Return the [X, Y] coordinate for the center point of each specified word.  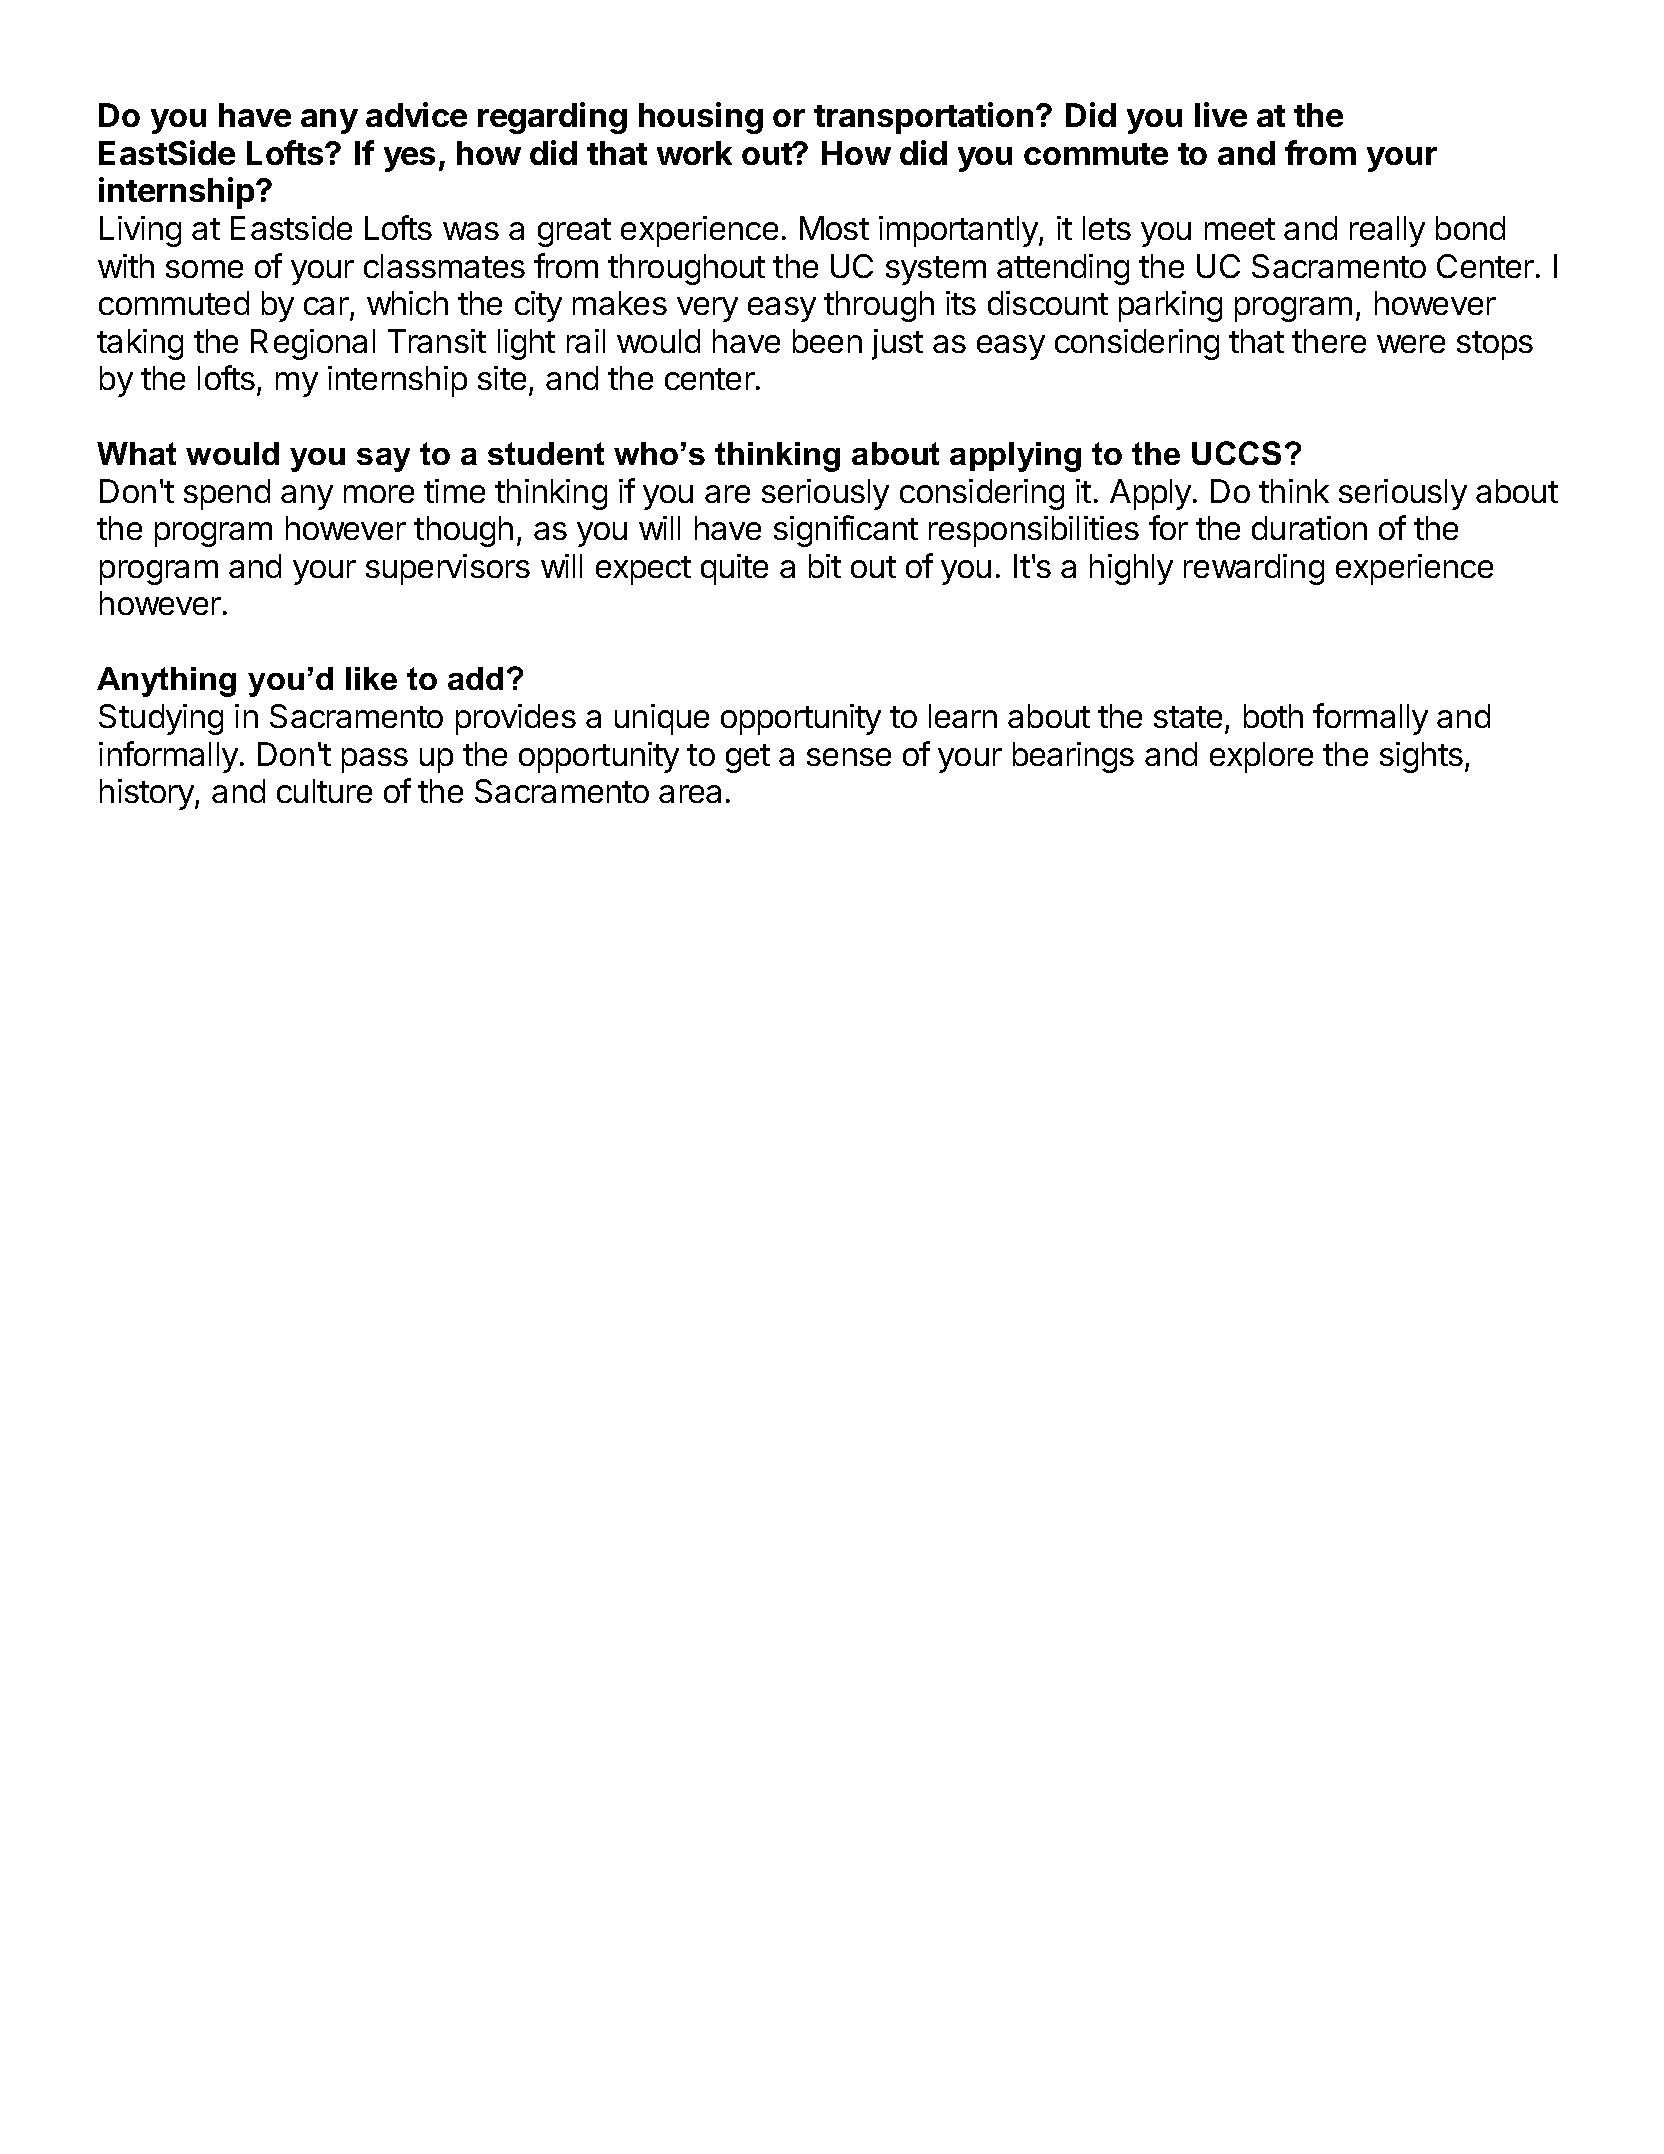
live [1221, 114]
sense [849, 757]
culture [324, 791]
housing [701, 118]
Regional [313, 344]
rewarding [1254, 569]
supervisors [448, 569]
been [827, 341]
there [1329, 341]
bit [825, 566]
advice [416, 114]
